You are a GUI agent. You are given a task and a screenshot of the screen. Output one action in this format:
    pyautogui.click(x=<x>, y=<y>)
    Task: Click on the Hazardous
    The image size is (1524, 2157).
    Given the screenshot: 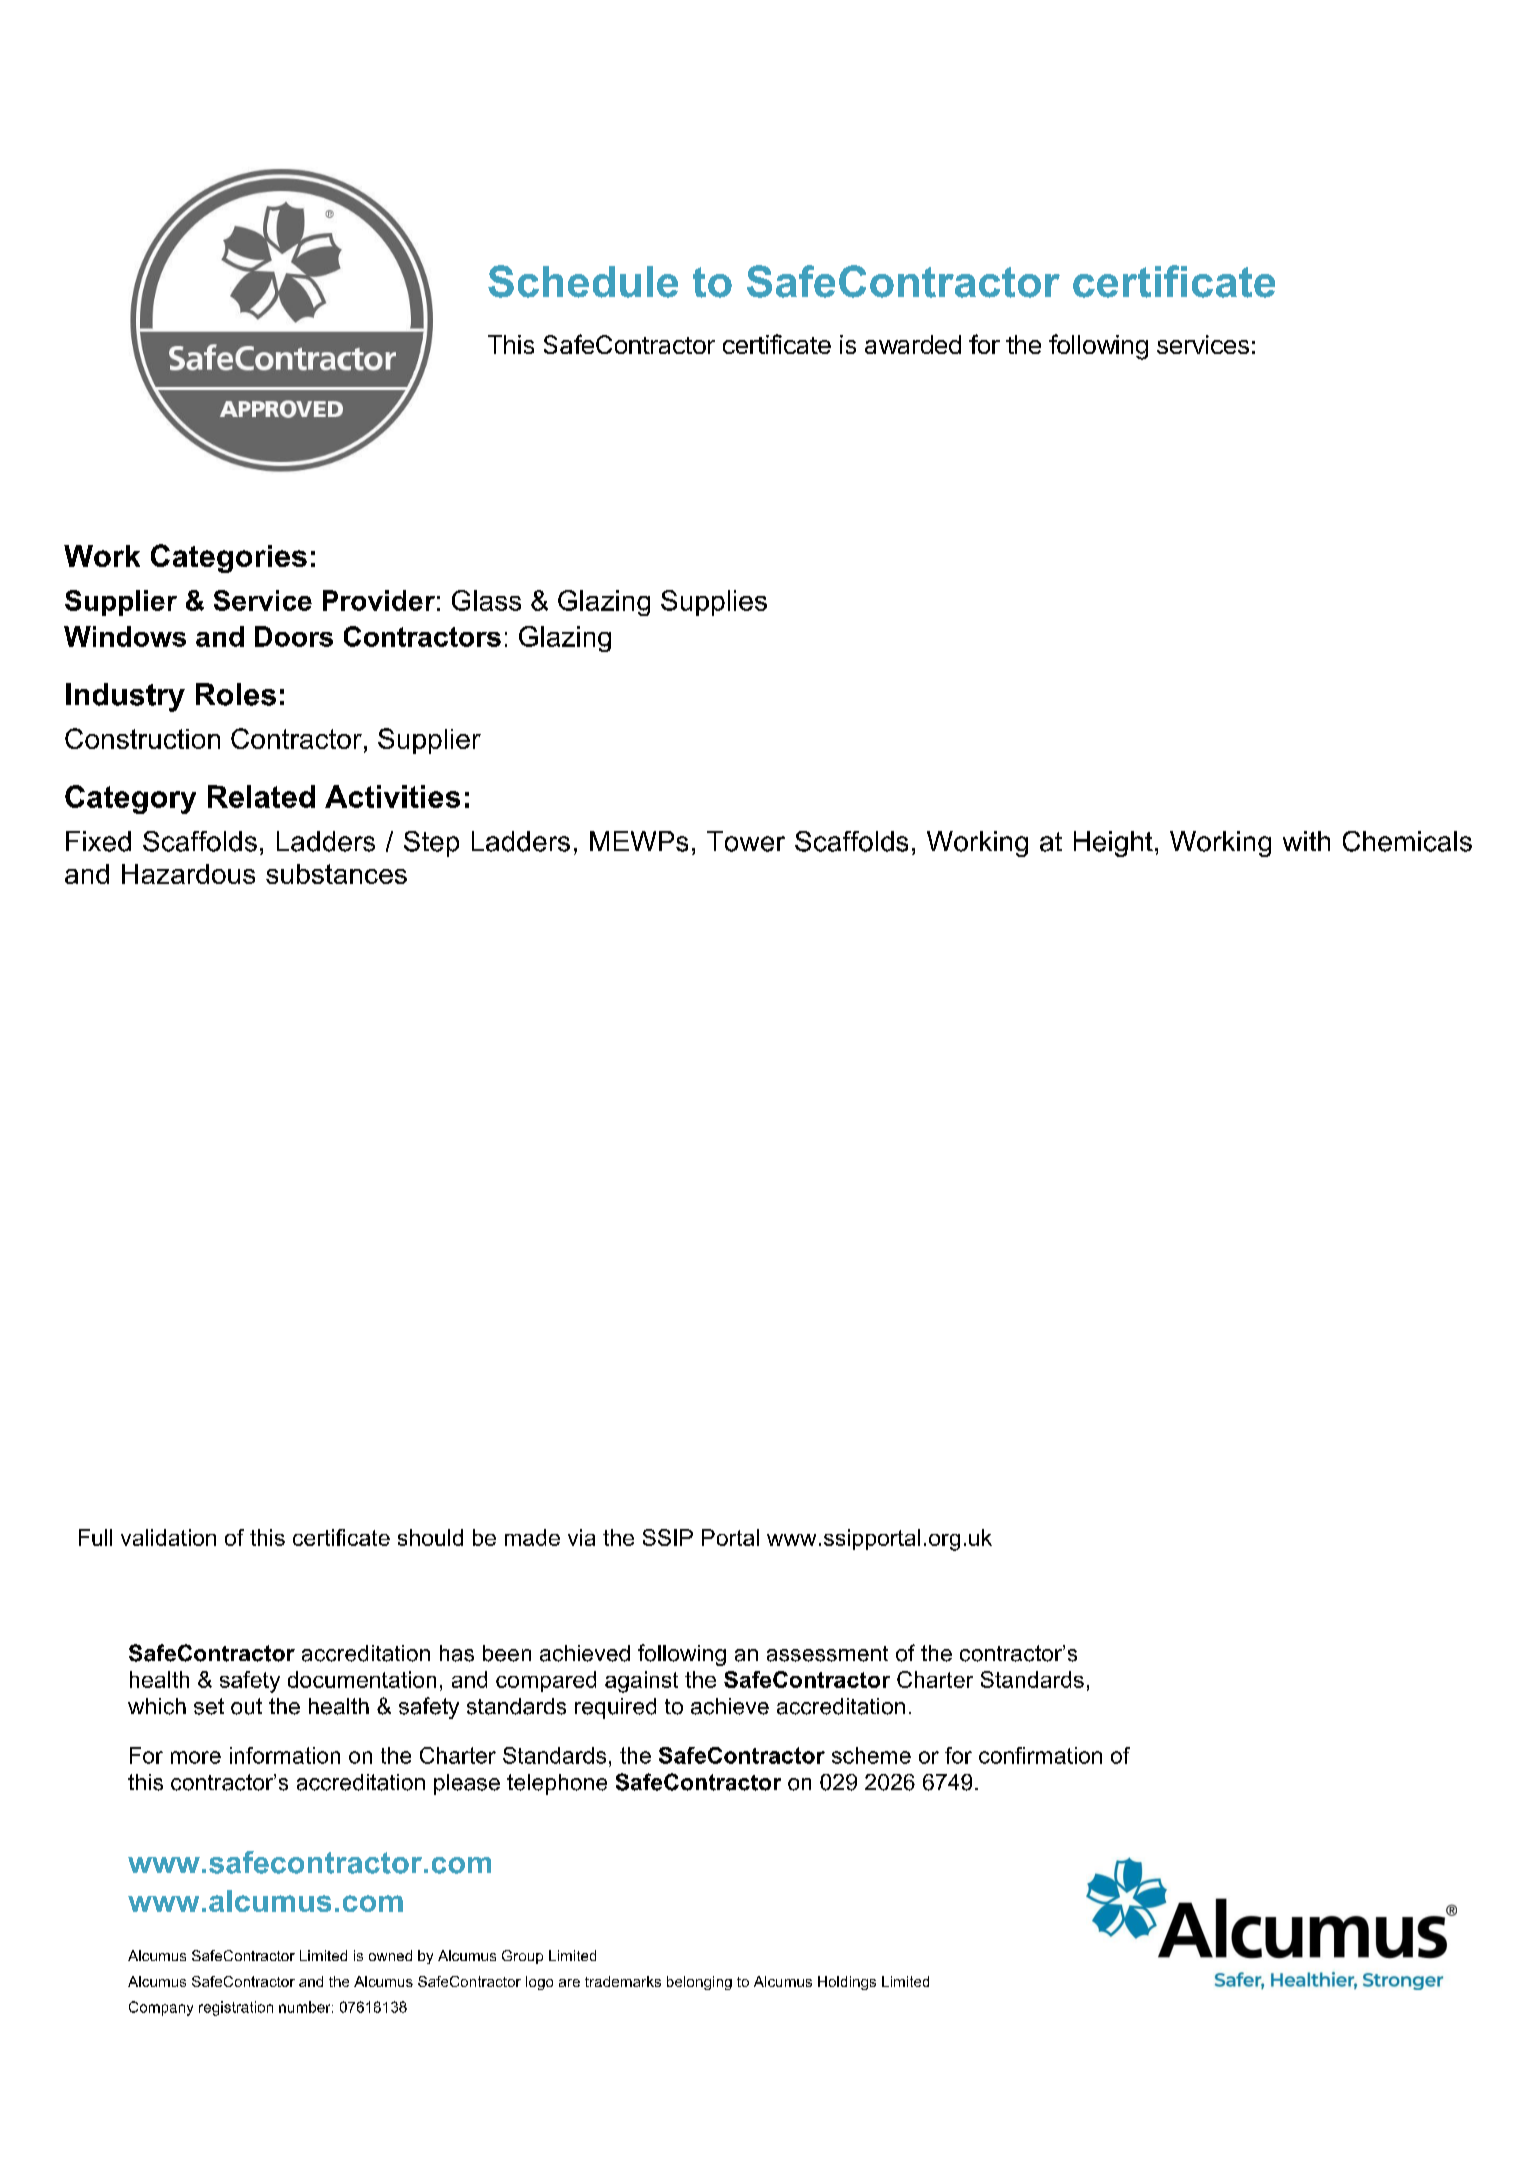 What is the action you would take?
    pyautogui.click(x=188, y=874)
